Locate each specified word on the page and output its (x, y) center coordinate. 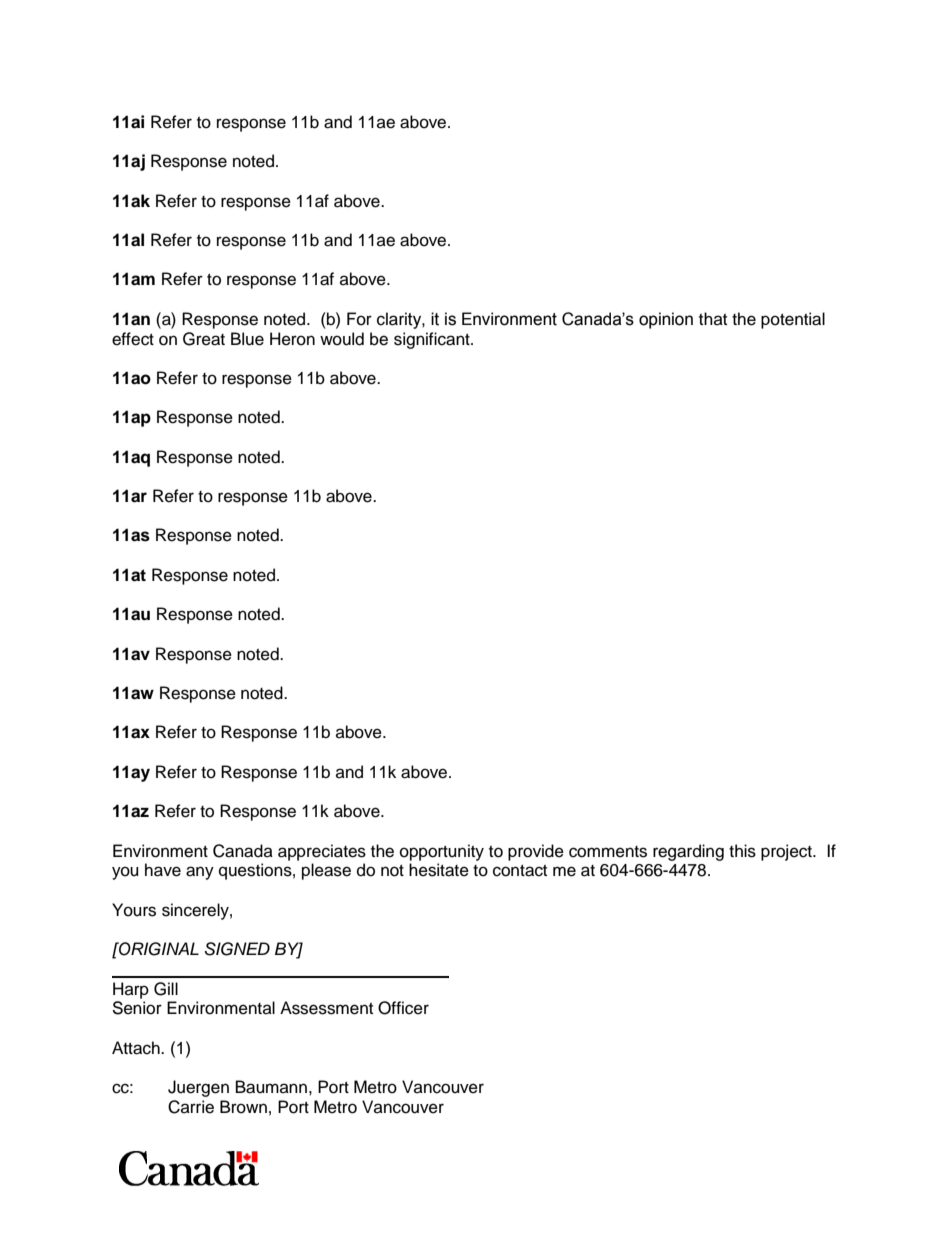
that (713, 318)
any (200, 873)
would (342, 339)
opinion (666, 320)
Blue (247, 339)
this (742, 851)
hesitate (439, 870)
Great (204, 339)
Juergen (198, 1088)
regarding (688, 852)
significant (433, 340)
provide (536, 852)
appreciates (322, 852)
